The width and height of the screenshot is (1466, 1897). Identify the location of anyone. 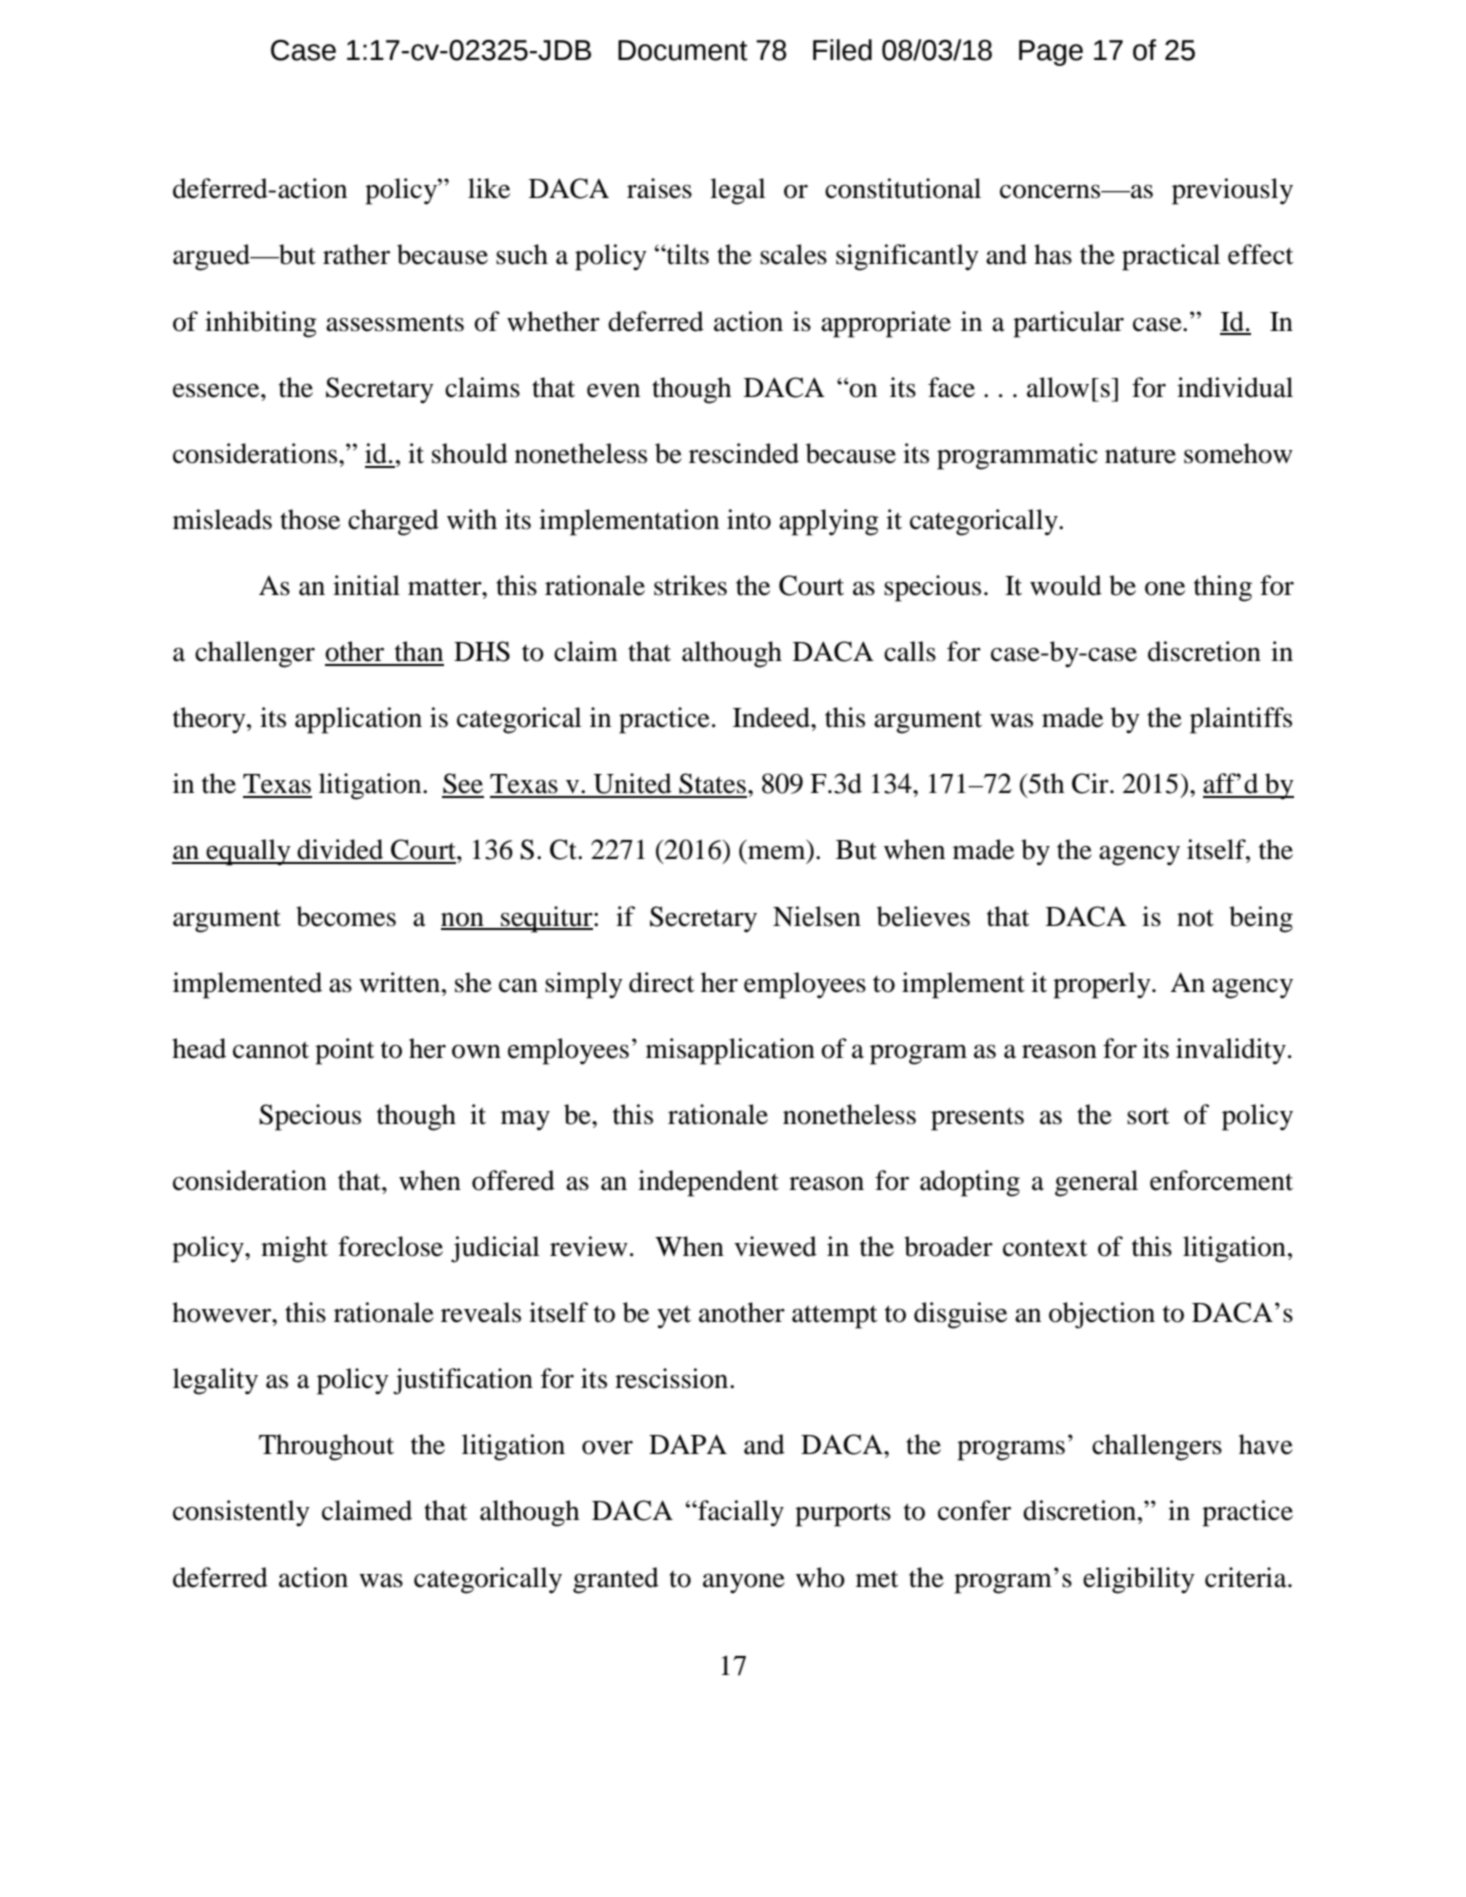
(744, 1583).
